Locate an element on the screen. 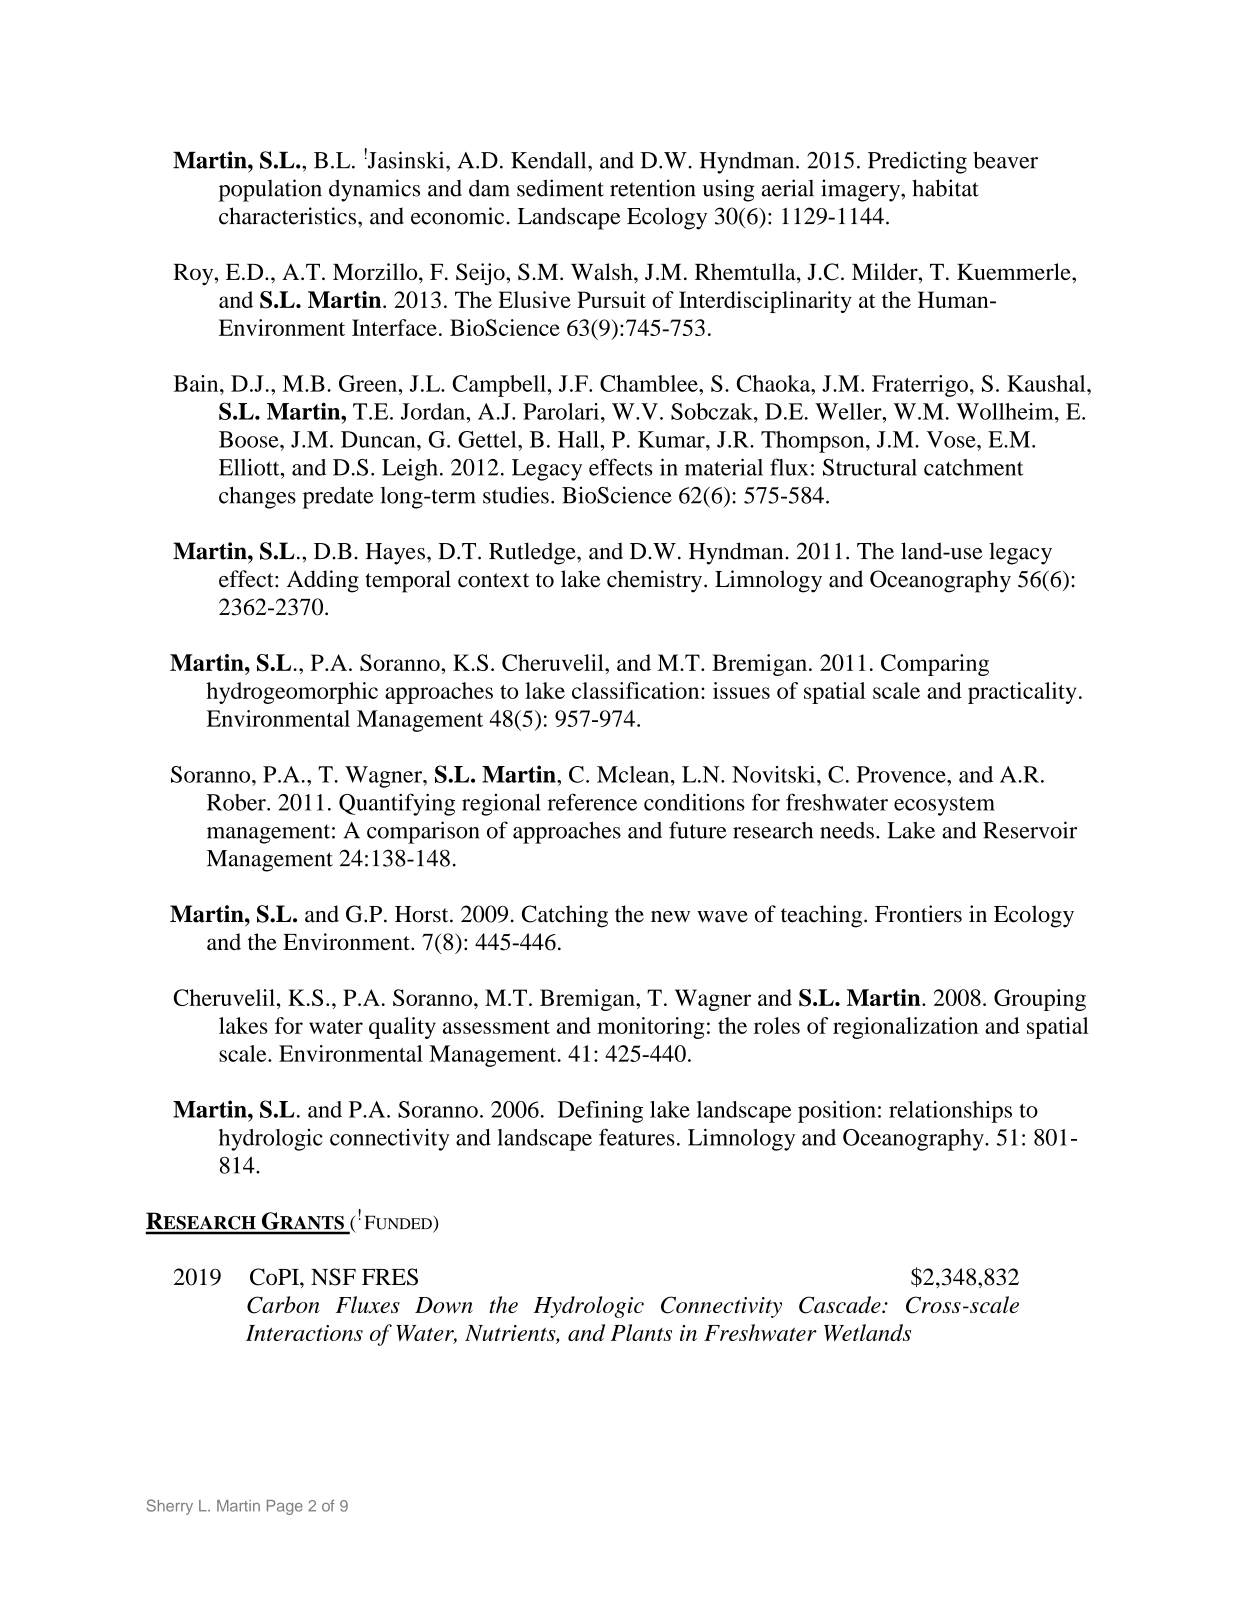 This screenshot has width=1238, height=1602. Page is located at coordinates (285, 1507).
